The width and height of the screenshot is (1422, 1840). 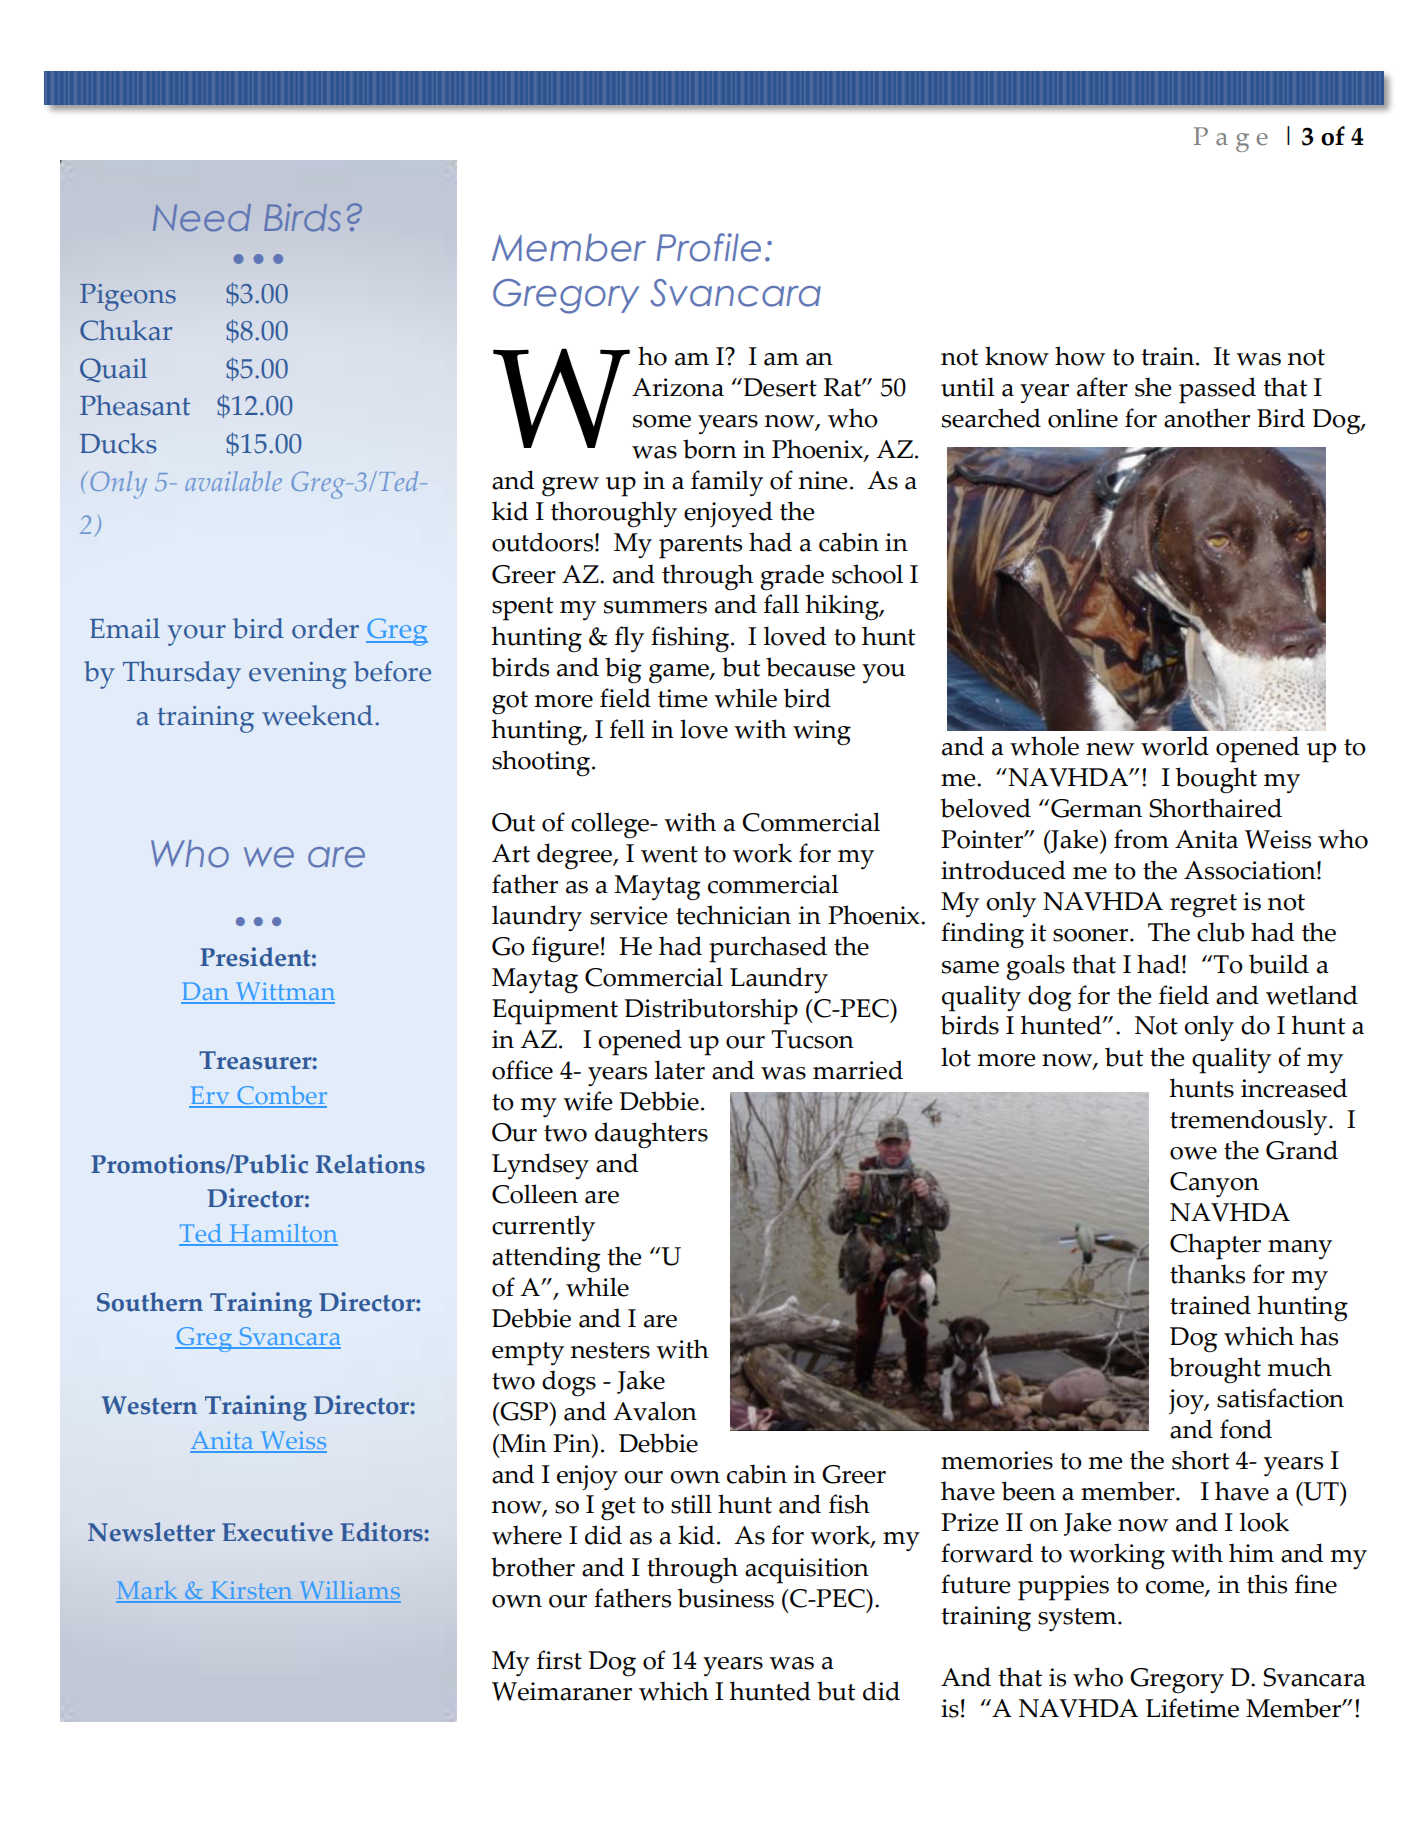 What do you see at coordinates (1193, 1153) in the screenshot?
I see `owe` at bounding box center [1193, 1153].
